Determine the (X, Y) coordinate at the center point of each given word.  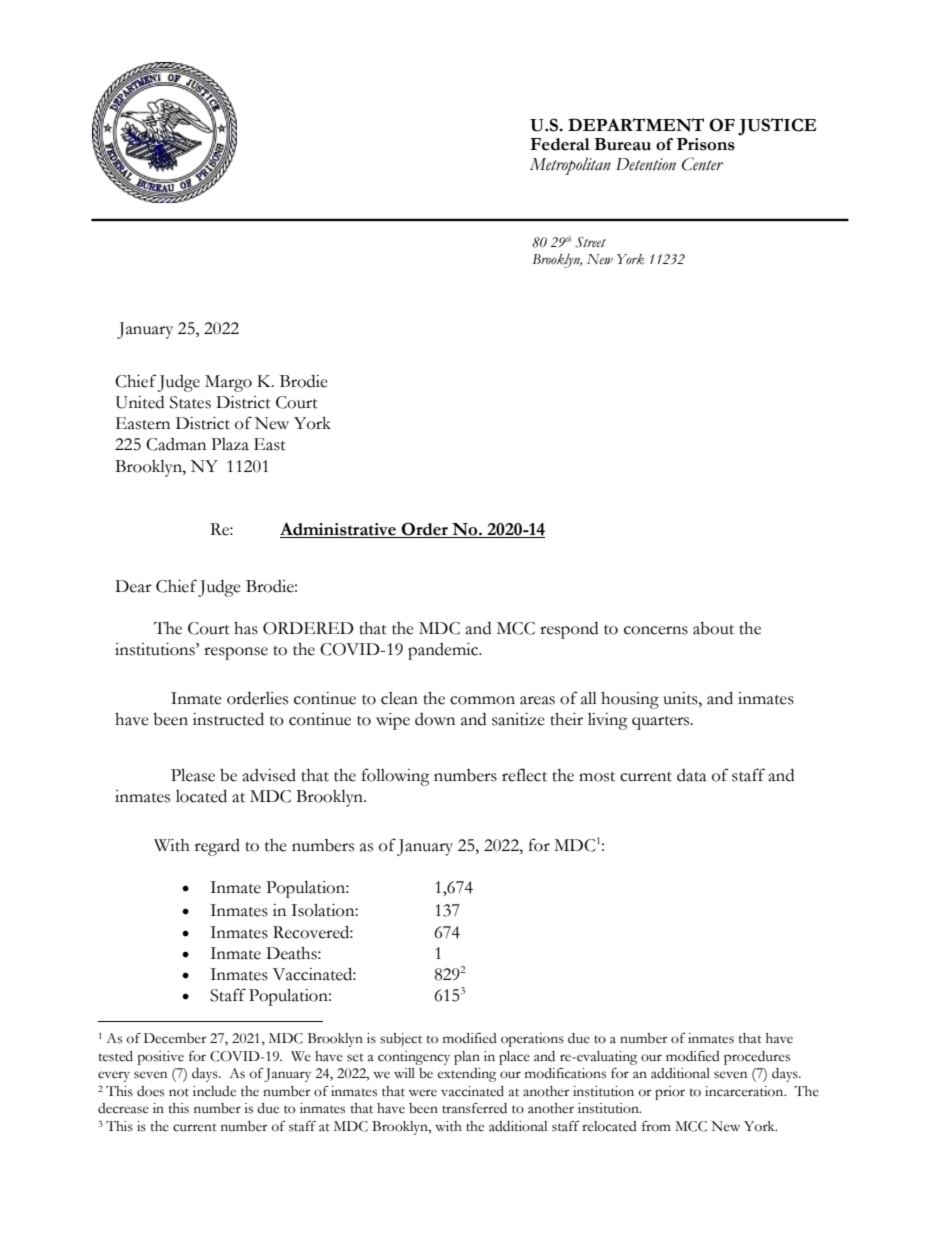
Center (702, 164)
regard (217, 847)
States (190, 402)
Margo (228, 383)
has (246, 628)
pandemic (444, 651)
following (396, 777)
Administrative (339, 530)
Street (590, 242)
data (692, 775)
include (214, 1091)
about (713, 628)
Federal (560, 144)
